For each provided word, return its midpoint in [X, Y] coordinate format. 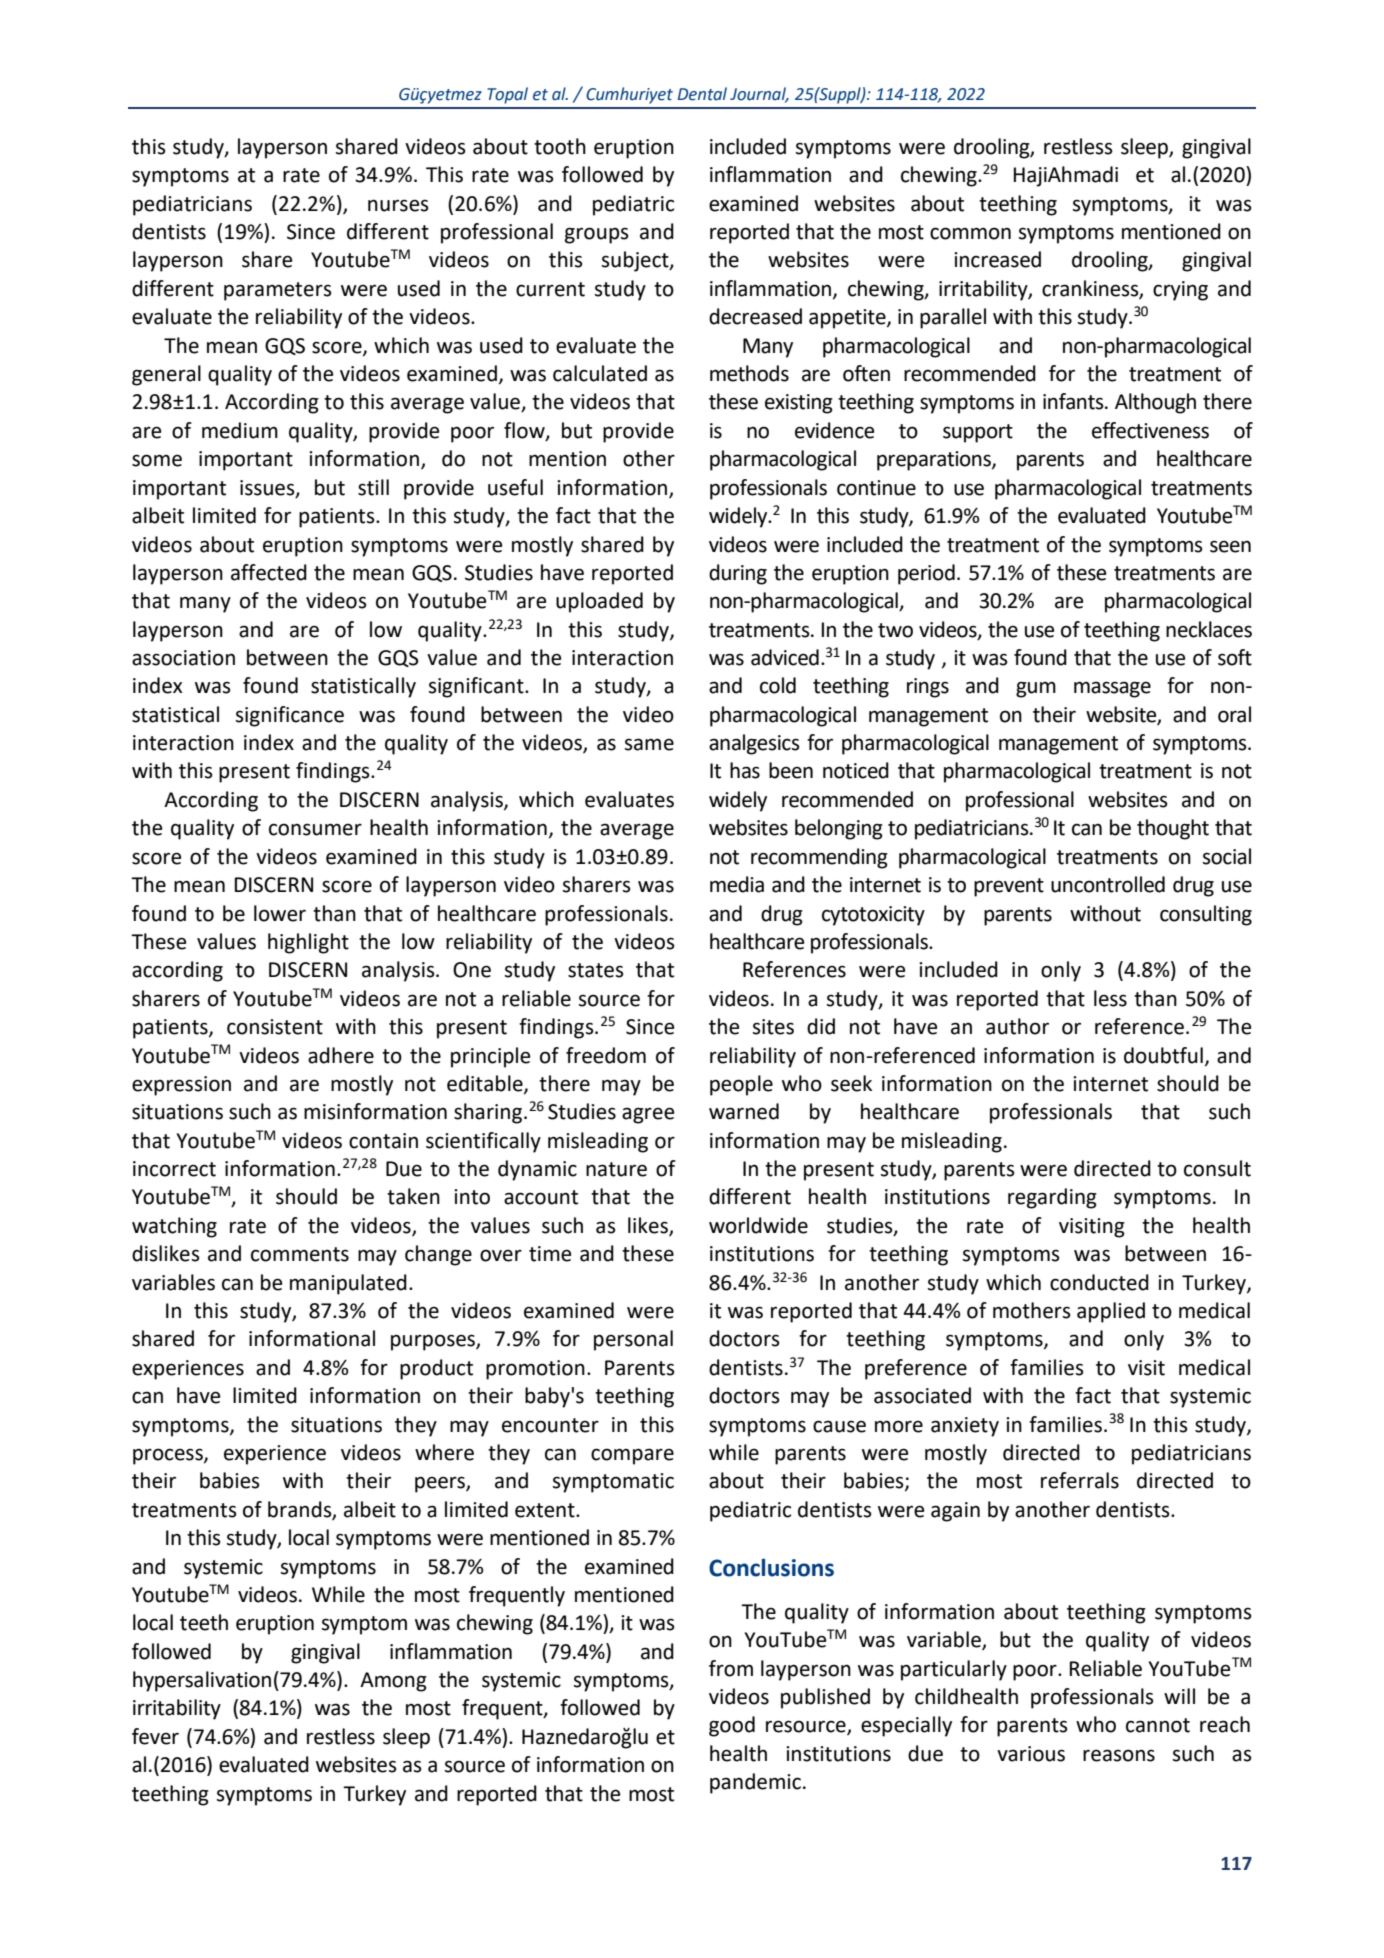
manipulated [348, 1284]
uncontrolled [1108, 884]
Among [393, 1682]
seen [1230, 546]
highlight [308, 943]
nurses [398, 205]
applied [1111, 1312]
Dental [702, 94]
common [970, 233]
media [737, 884]
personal [633, 1340]
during [738, 574]
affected [269, 572]
